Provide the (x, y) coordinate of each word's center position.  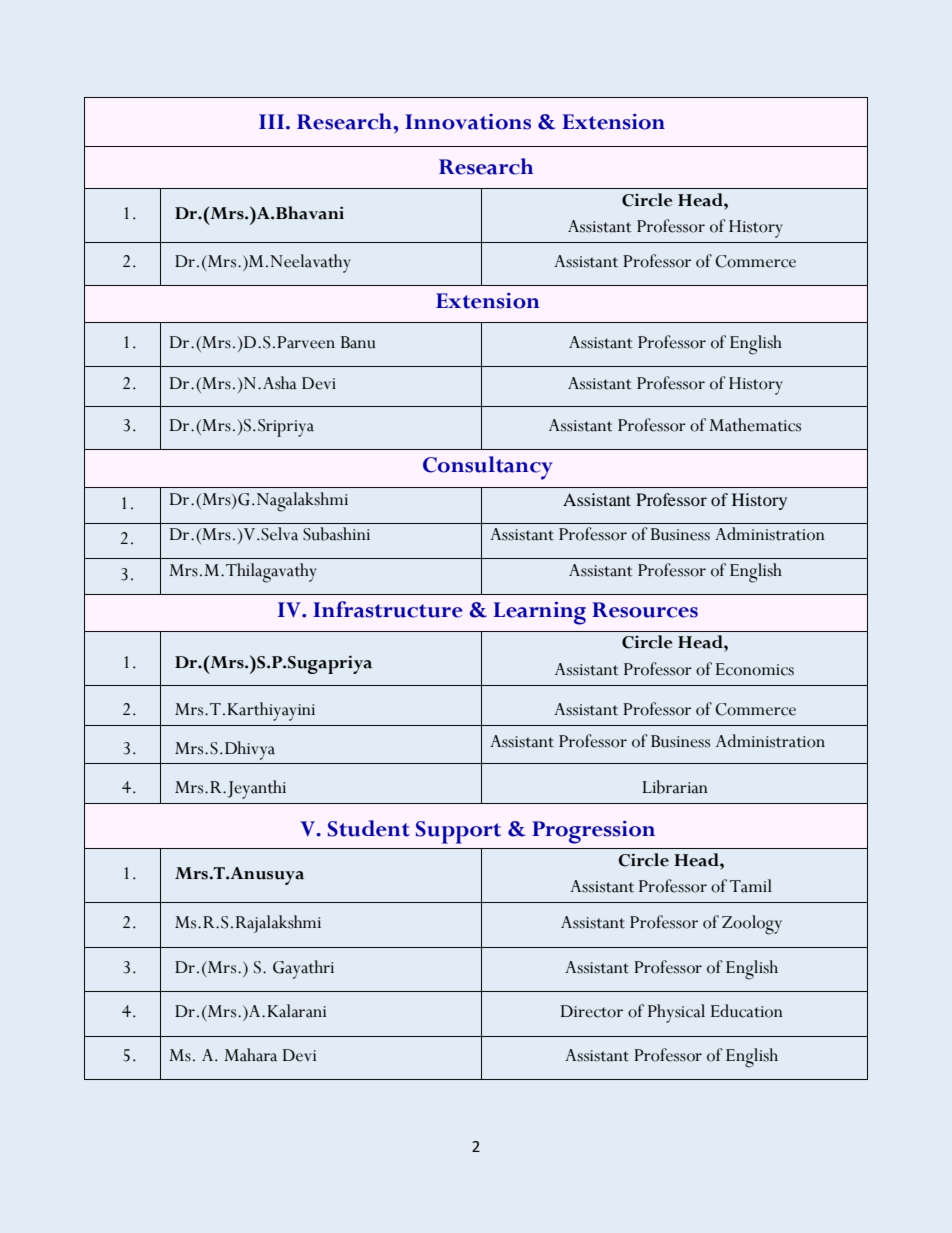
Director (592, 1011)
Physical (676, 1013)
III (273, 121)
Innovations (468, 122)
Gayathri (303, 969)
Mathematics (755, 425)
